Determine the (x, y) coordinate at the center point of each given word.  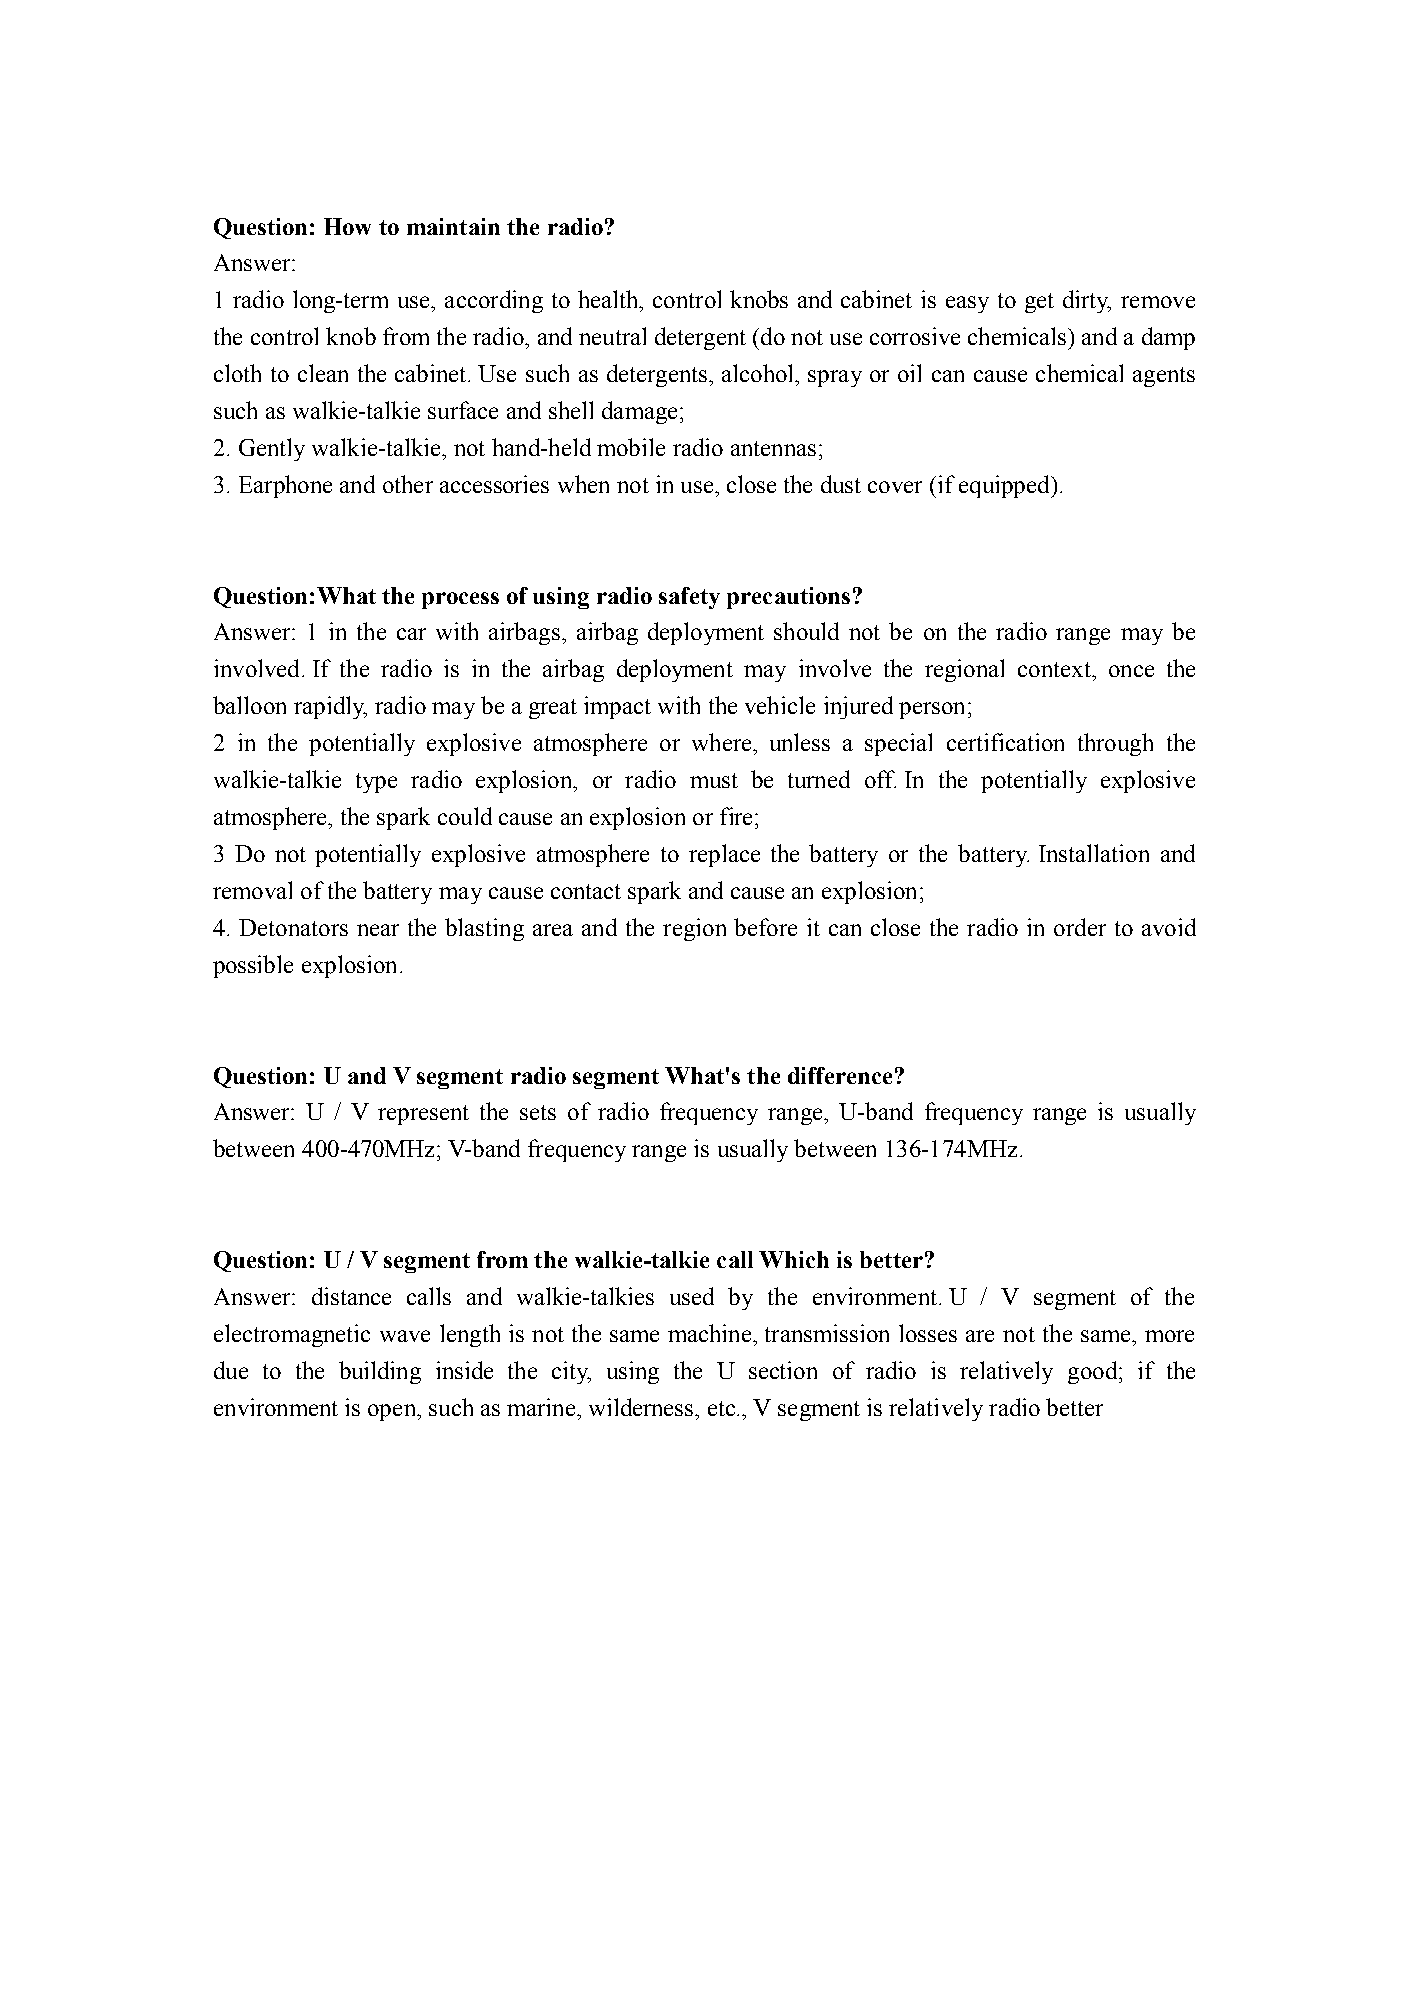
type (376, 783)
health (609, 299)
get (1039, 303)
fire (736, 816)
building (380, 1372)
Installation (1094, 853)
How (347, 226)
